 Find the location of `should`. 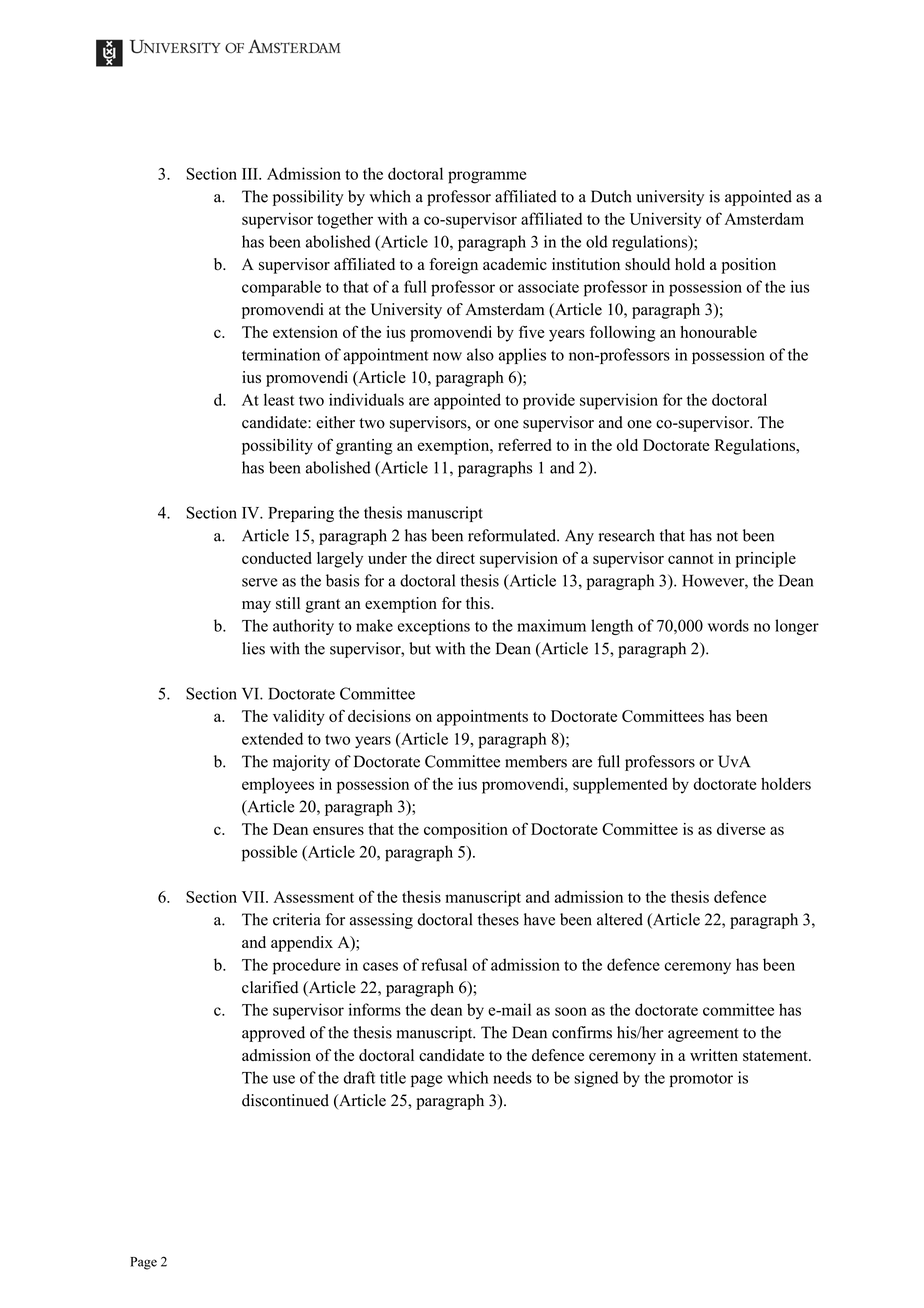

should is located at coordinates (647, 264).
